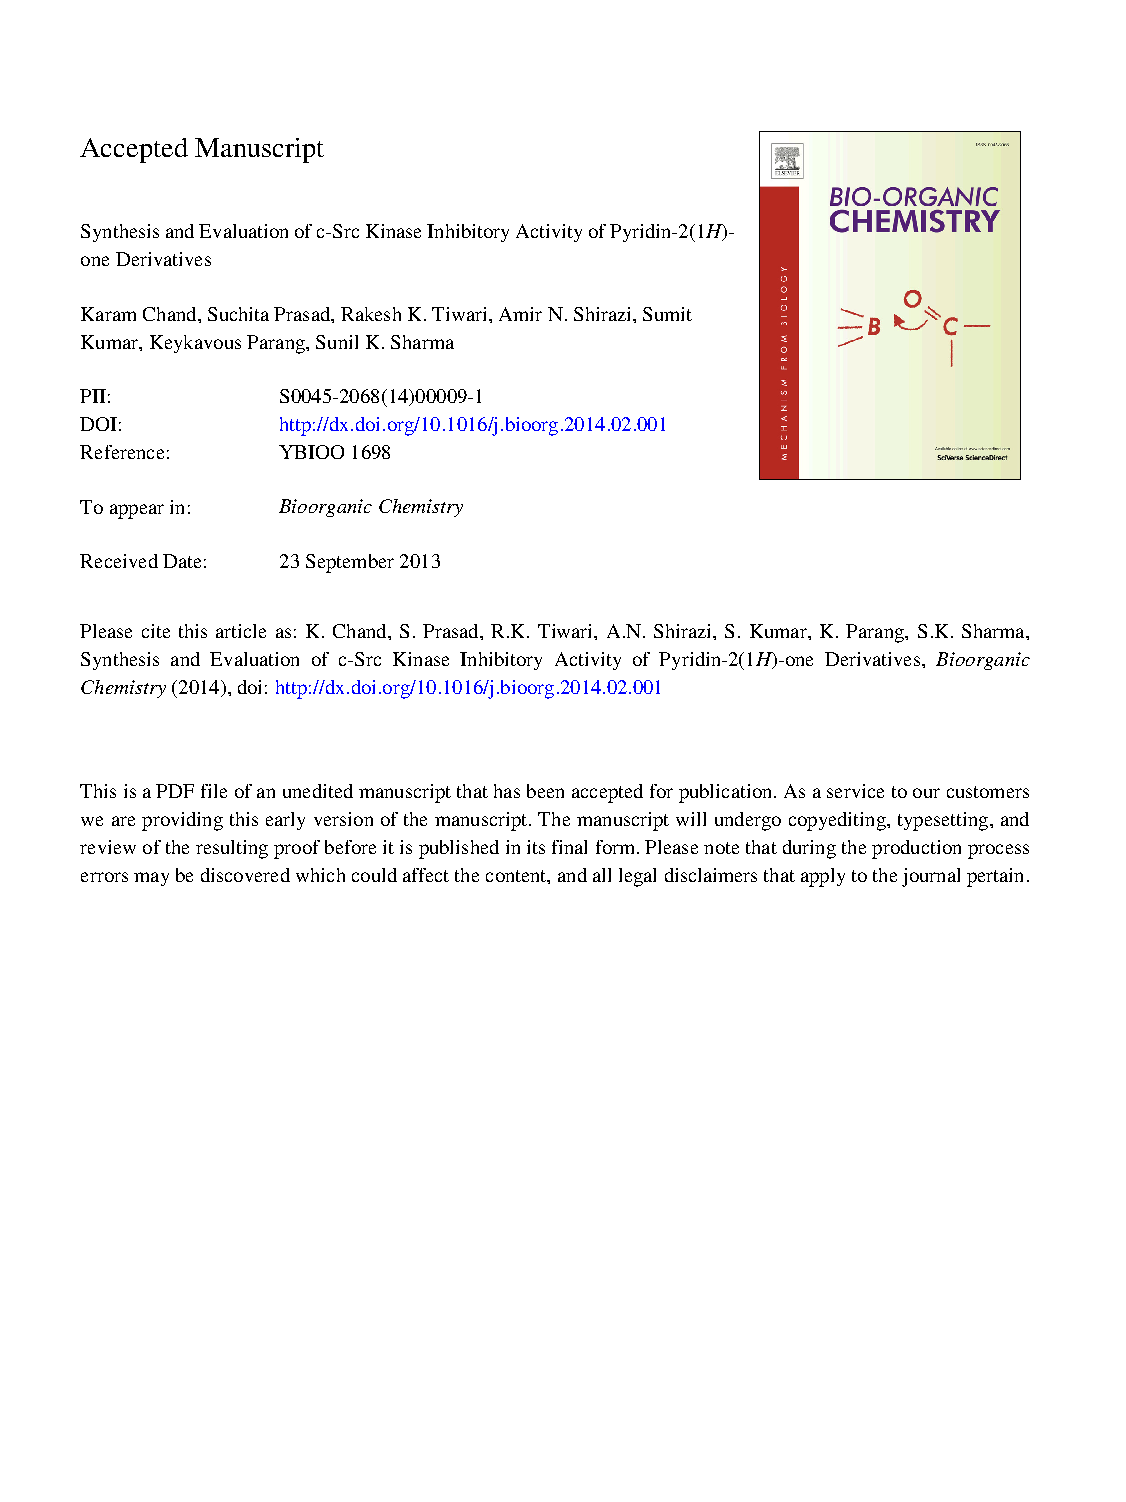 The height and width of the screenshot is (1502, 1126). Describe the element at coordinates (536, 847) in the screenshot. I see `its` at that location.
